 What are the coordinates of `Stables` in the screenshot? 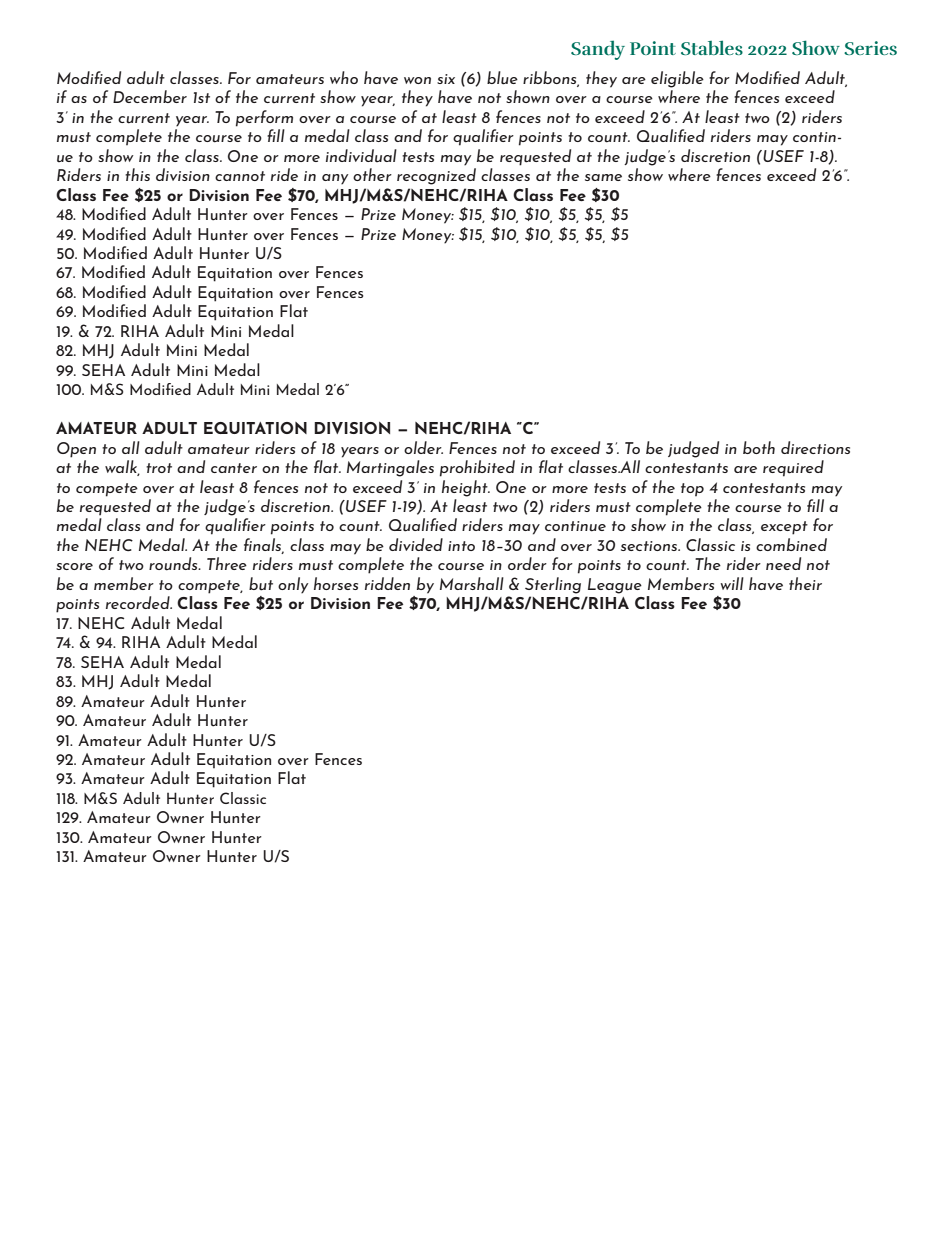 It's located at (712, 47).
